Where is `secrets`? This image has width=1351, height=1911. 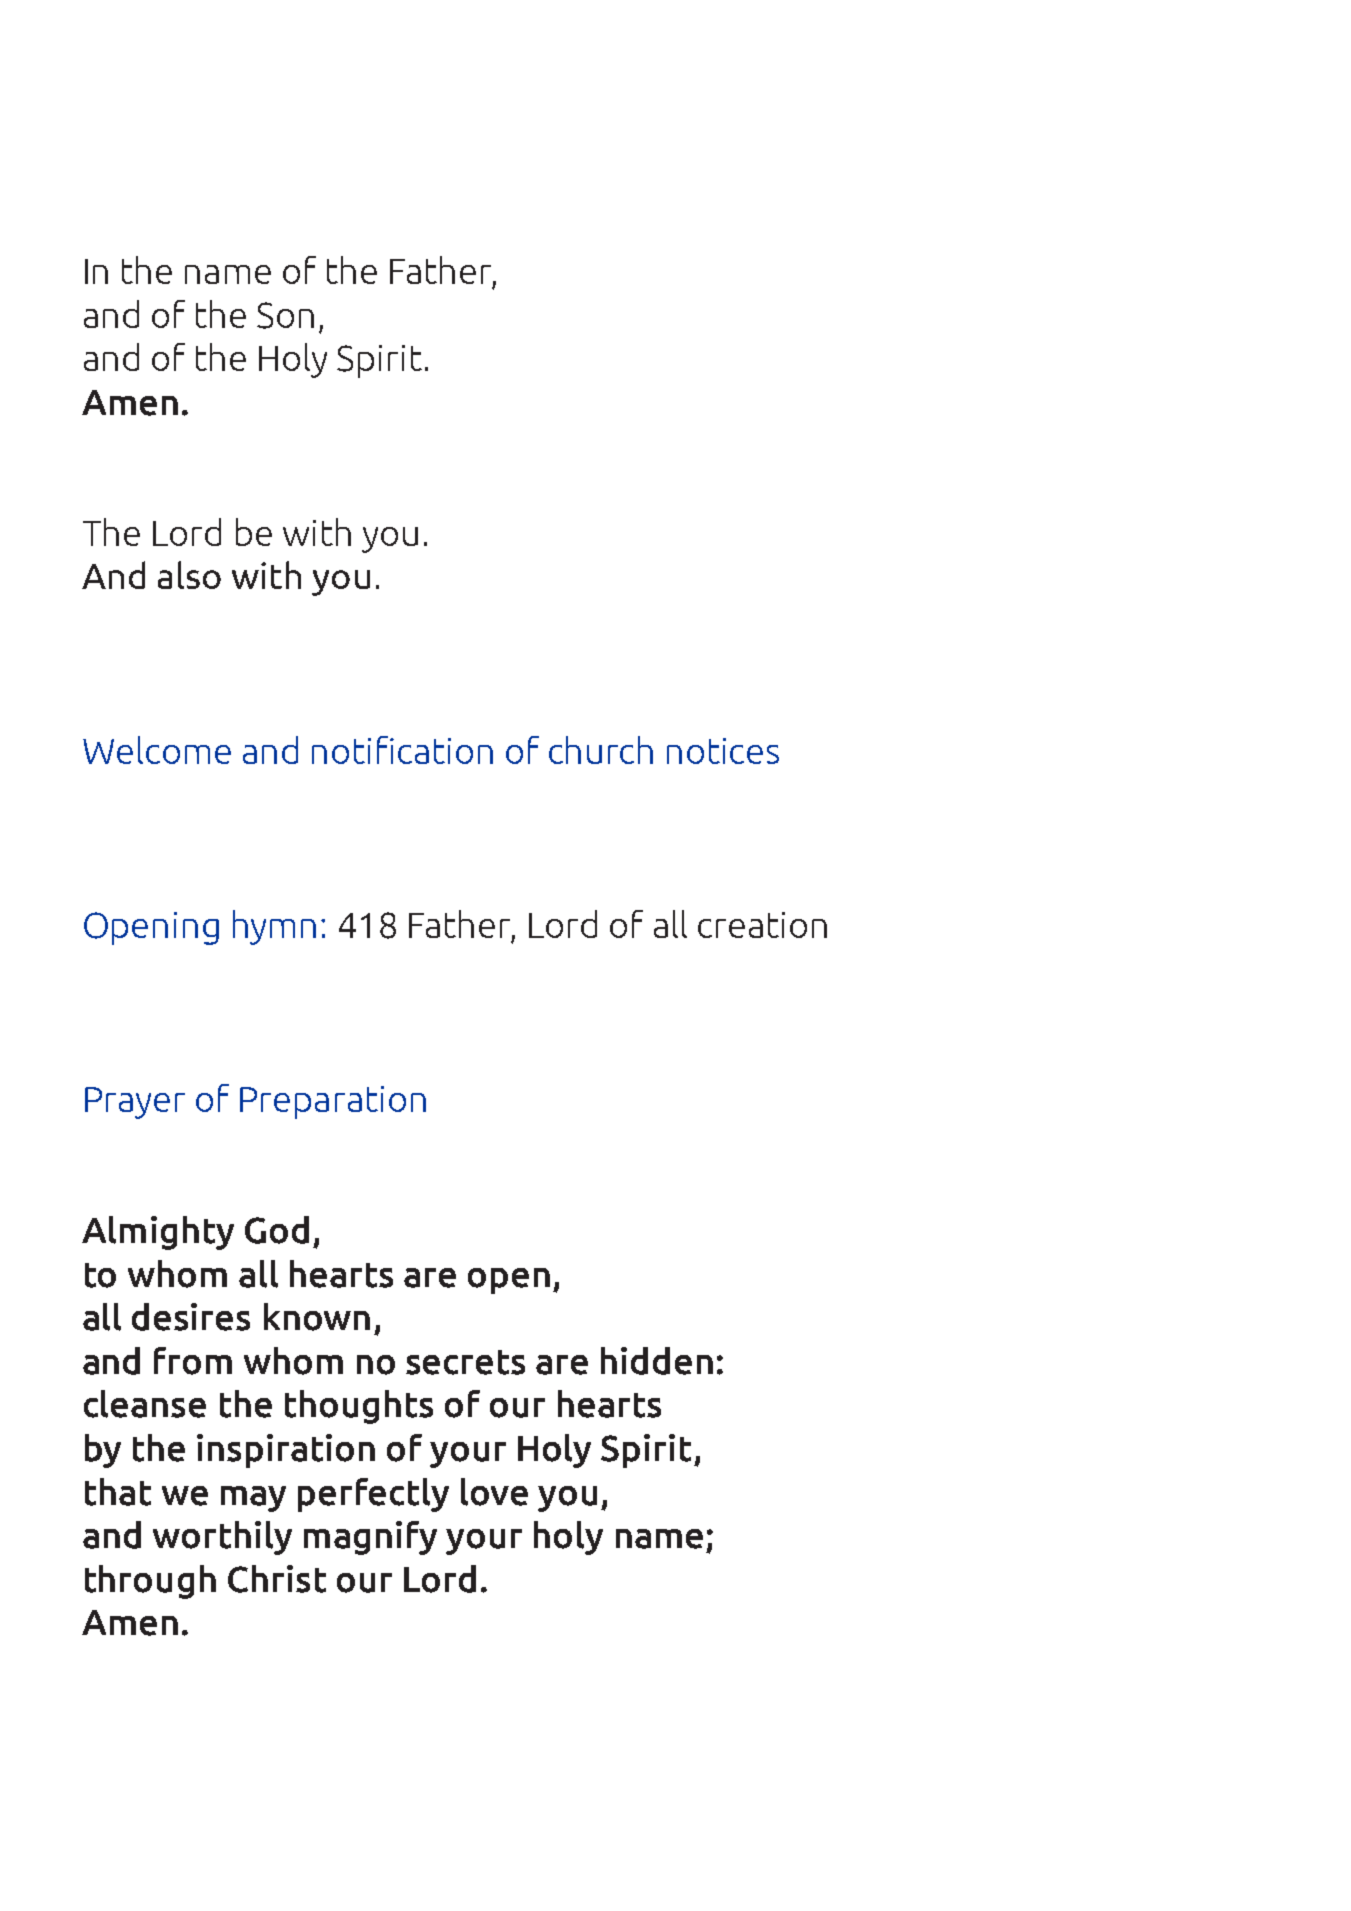
secrets is located at coordinates (465, 1362).
